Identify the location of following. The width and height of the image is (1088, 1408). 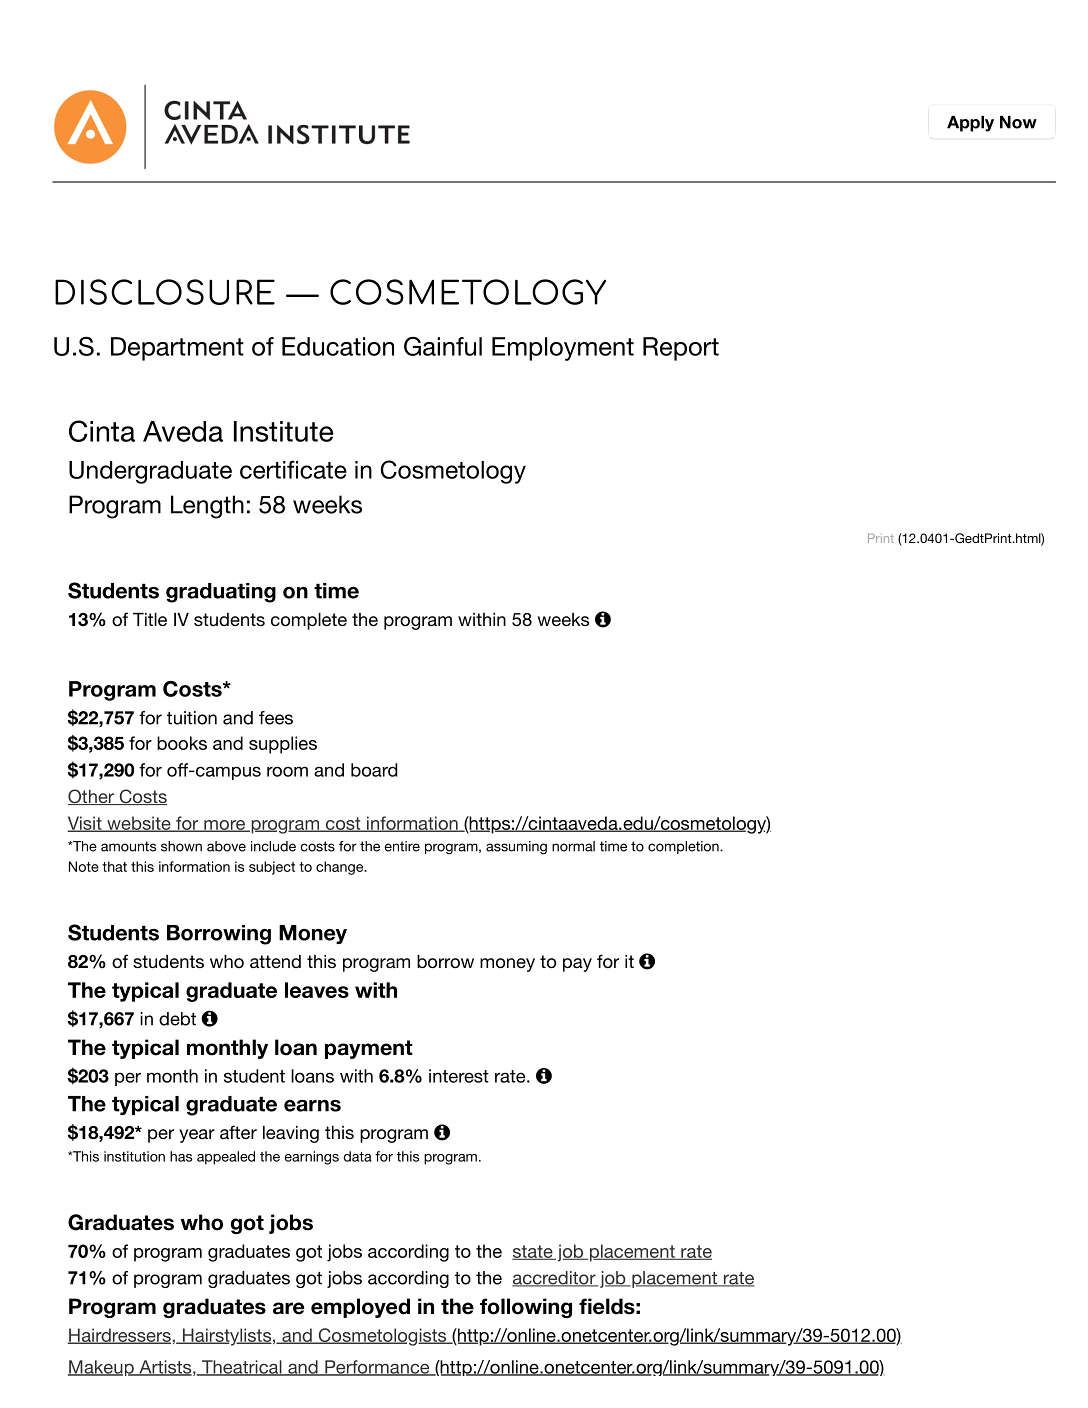
(526, 1308).
